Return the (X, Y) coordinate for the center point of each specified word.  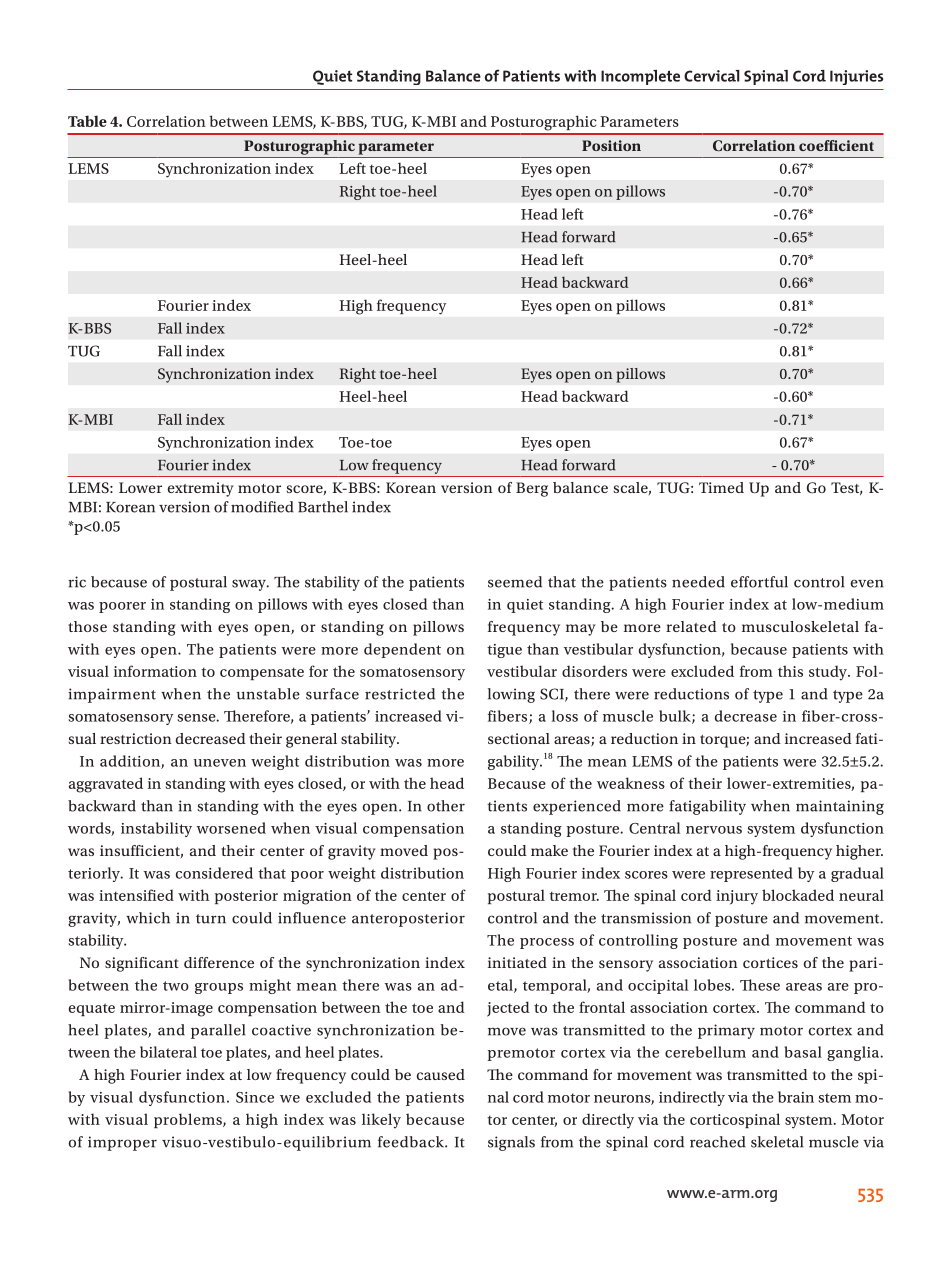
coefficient (836, 145)
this (790, 671)
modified (262, 507)
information (155, 671)
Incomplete (640, 77)
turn (211, 919)
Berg (532, 489)
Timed (721, 487)
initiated (517, 962)
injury (737, 897)
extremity (201, 489)
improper (122, 1143)
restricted (400, 694)
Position (611, 145)
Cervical (712, 76)
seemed (515, 582)
